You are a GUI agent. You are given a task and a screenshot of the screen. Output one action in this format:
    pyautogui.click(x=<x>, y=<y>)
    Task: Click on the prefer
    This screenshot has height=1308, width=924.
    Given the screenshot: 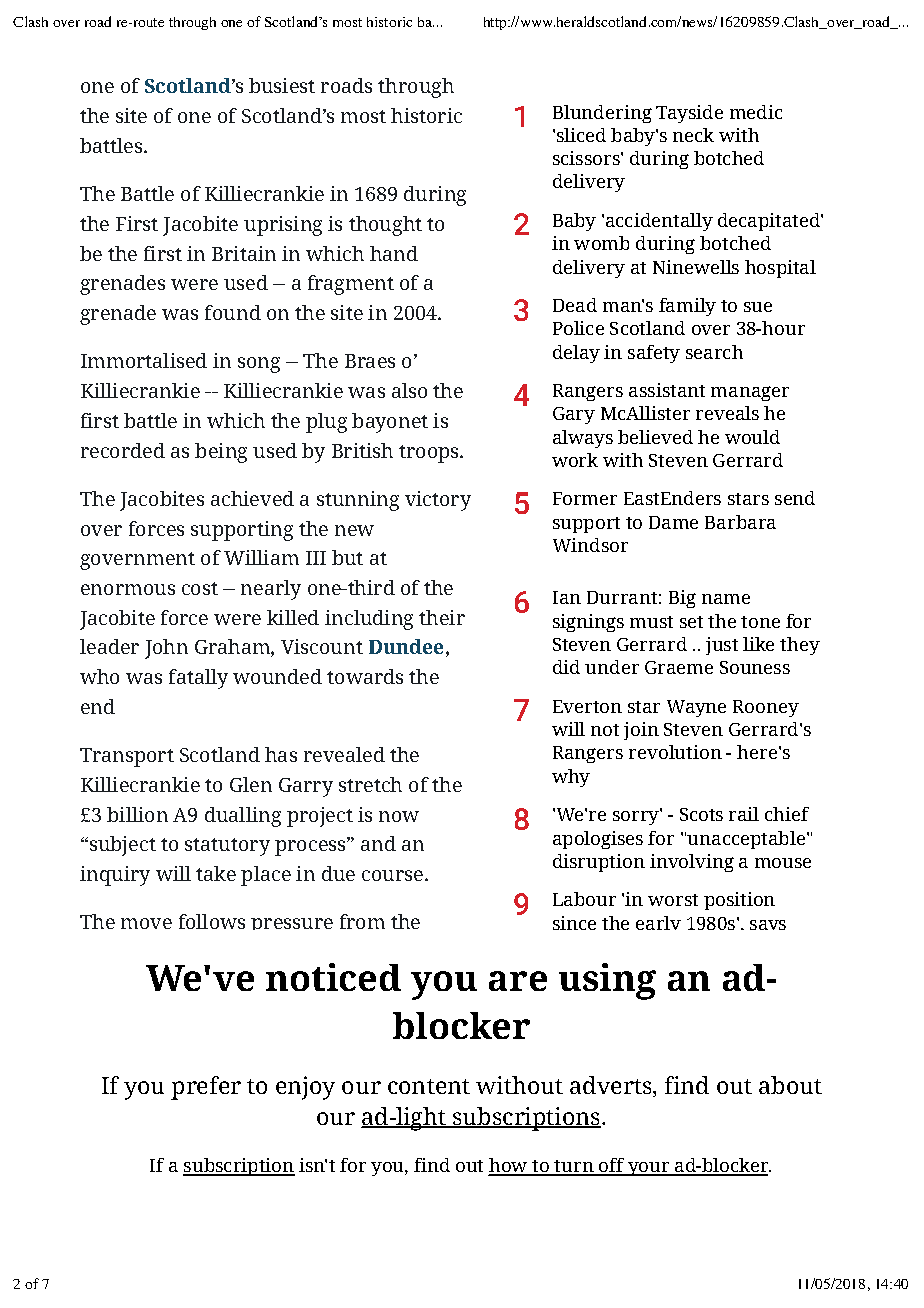 What is the action you would take?
    pyautogui.click(x=206, y=1088)
